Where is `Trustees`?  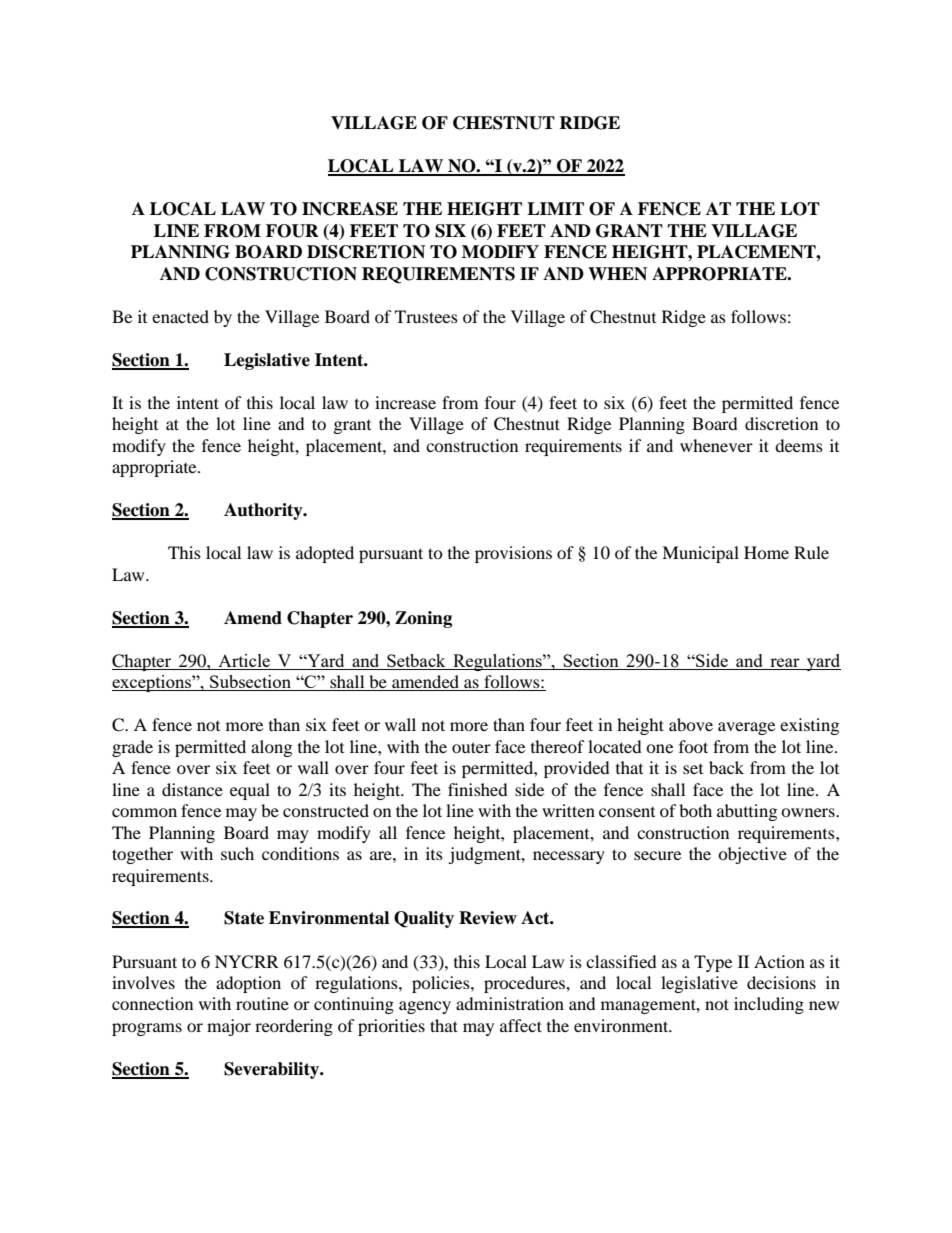
Trustees is located at coordinates (426, 316).
